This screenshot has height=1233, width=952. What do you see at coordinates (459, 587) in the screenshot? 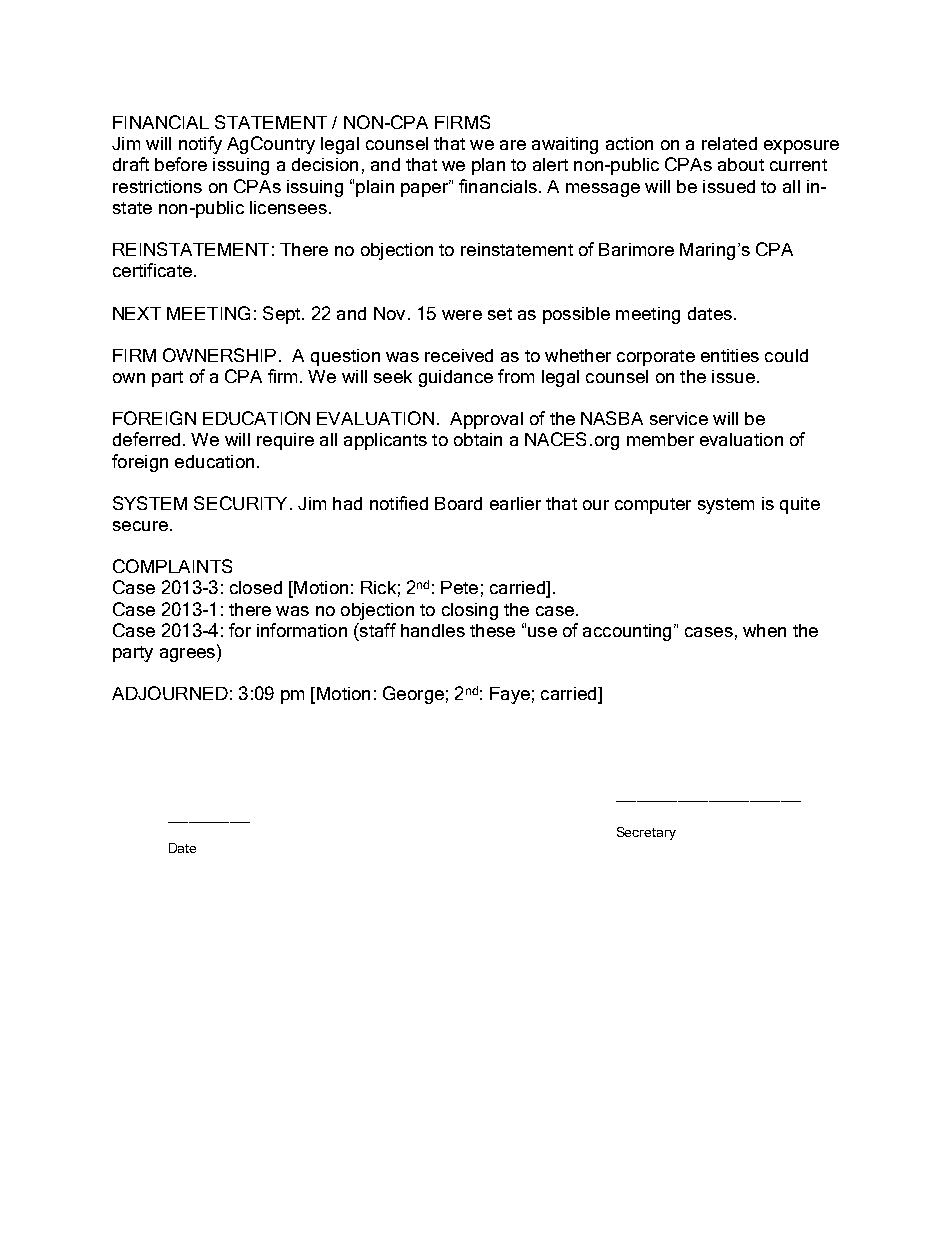
I see `Pete` at bounding box center [459, 587].
